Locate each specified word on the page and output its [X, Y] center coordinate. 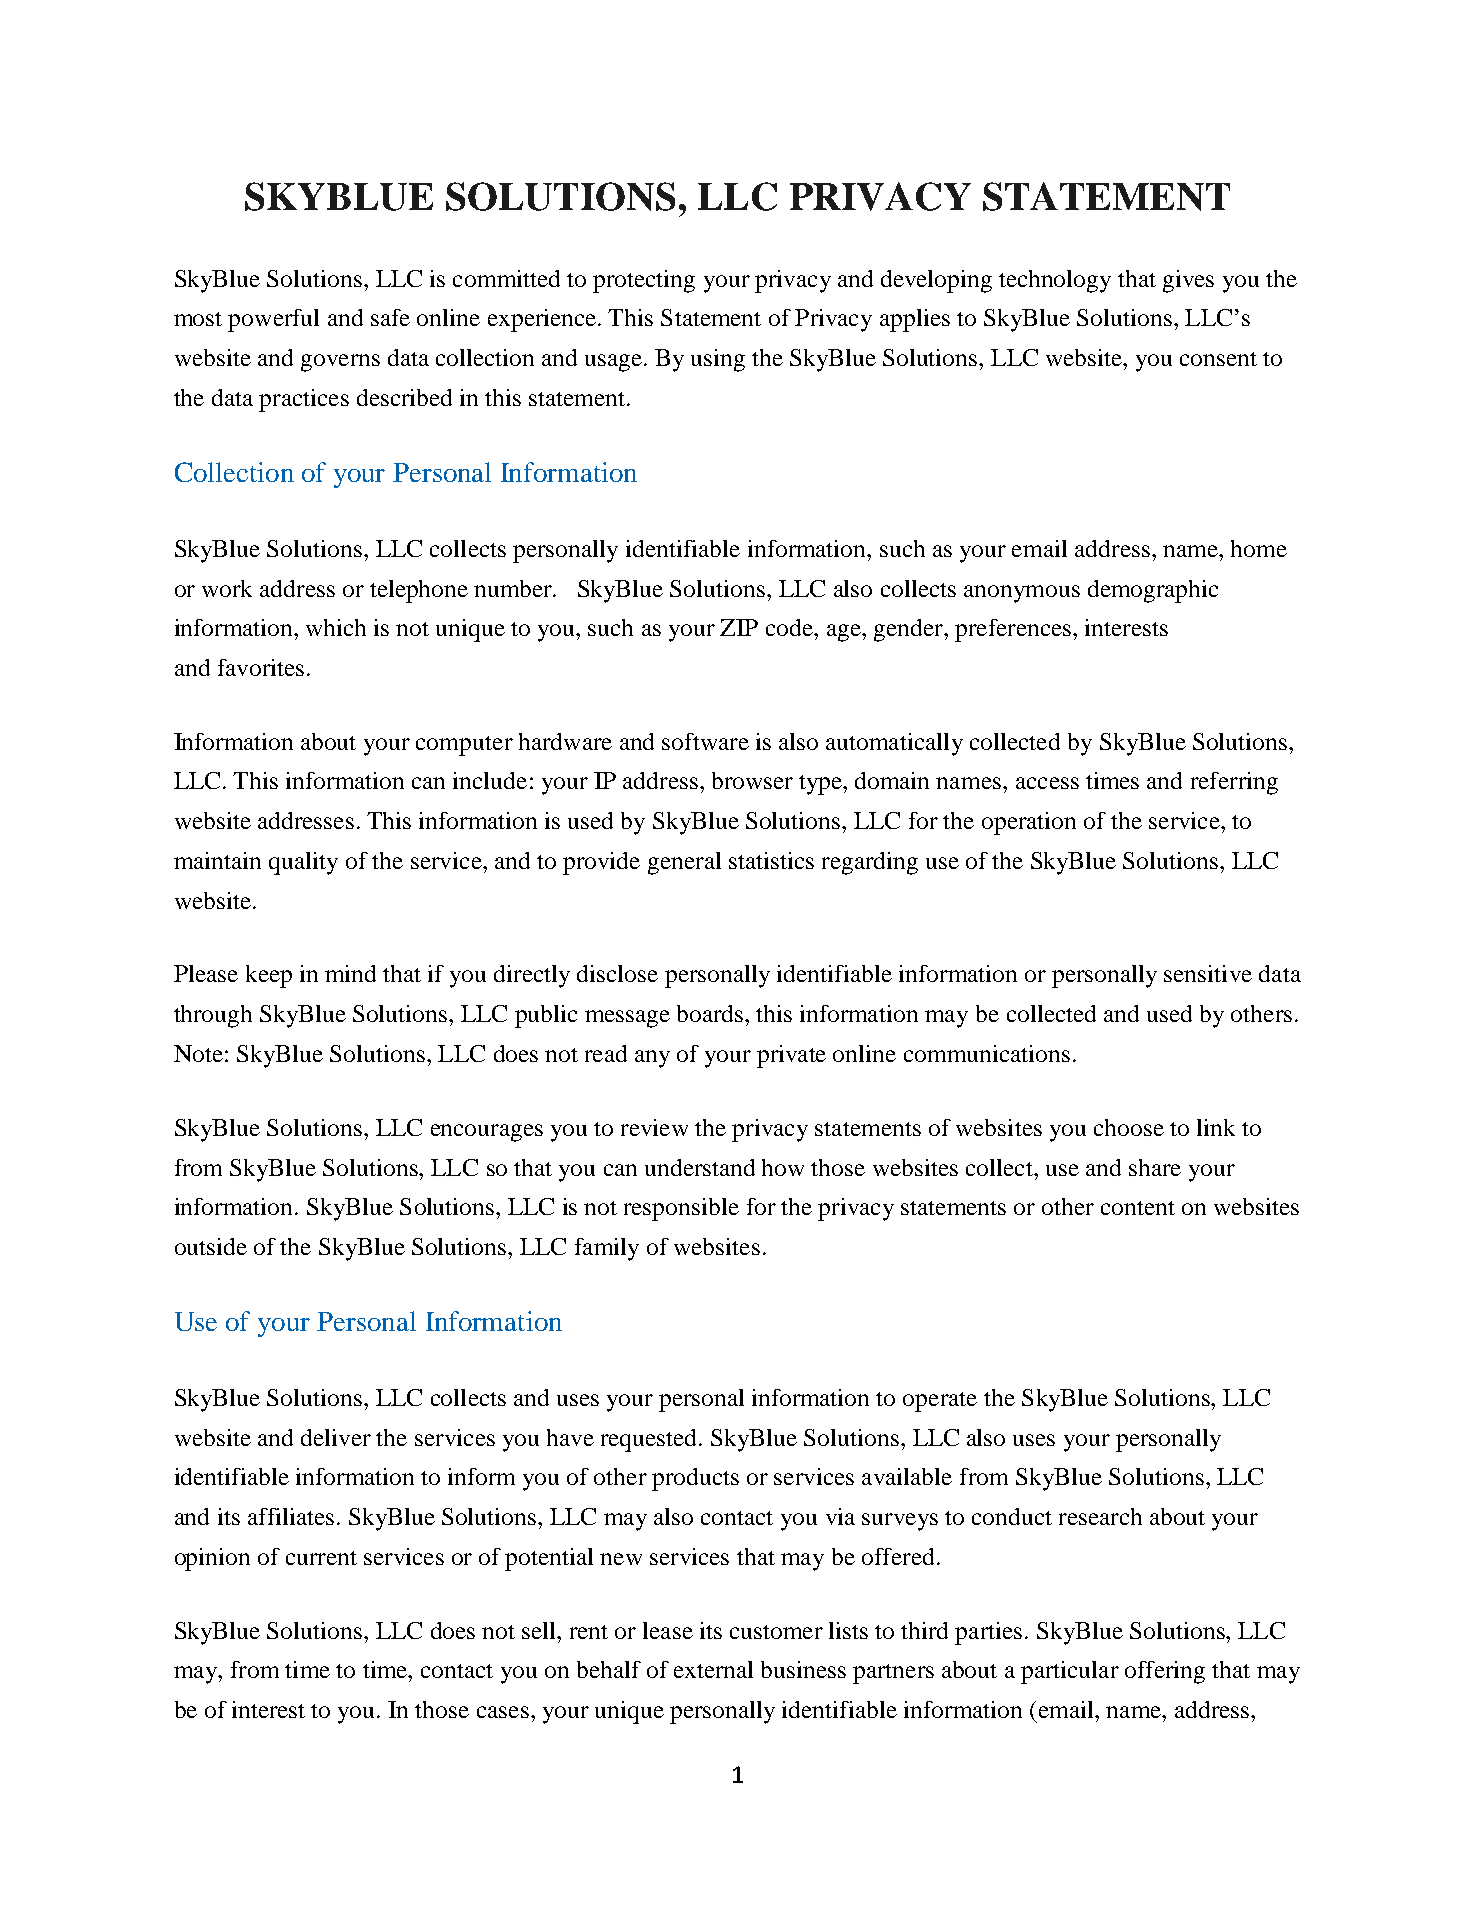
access [1047, 783]
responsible [681, 1209]
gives [1188, 281]
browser [752, 780]
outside [211, 1246]
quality [303, 863]
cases [503, 1712]
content [1138, 1208]
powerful [273, 320]
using [718, 360]
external [713, 1669]
